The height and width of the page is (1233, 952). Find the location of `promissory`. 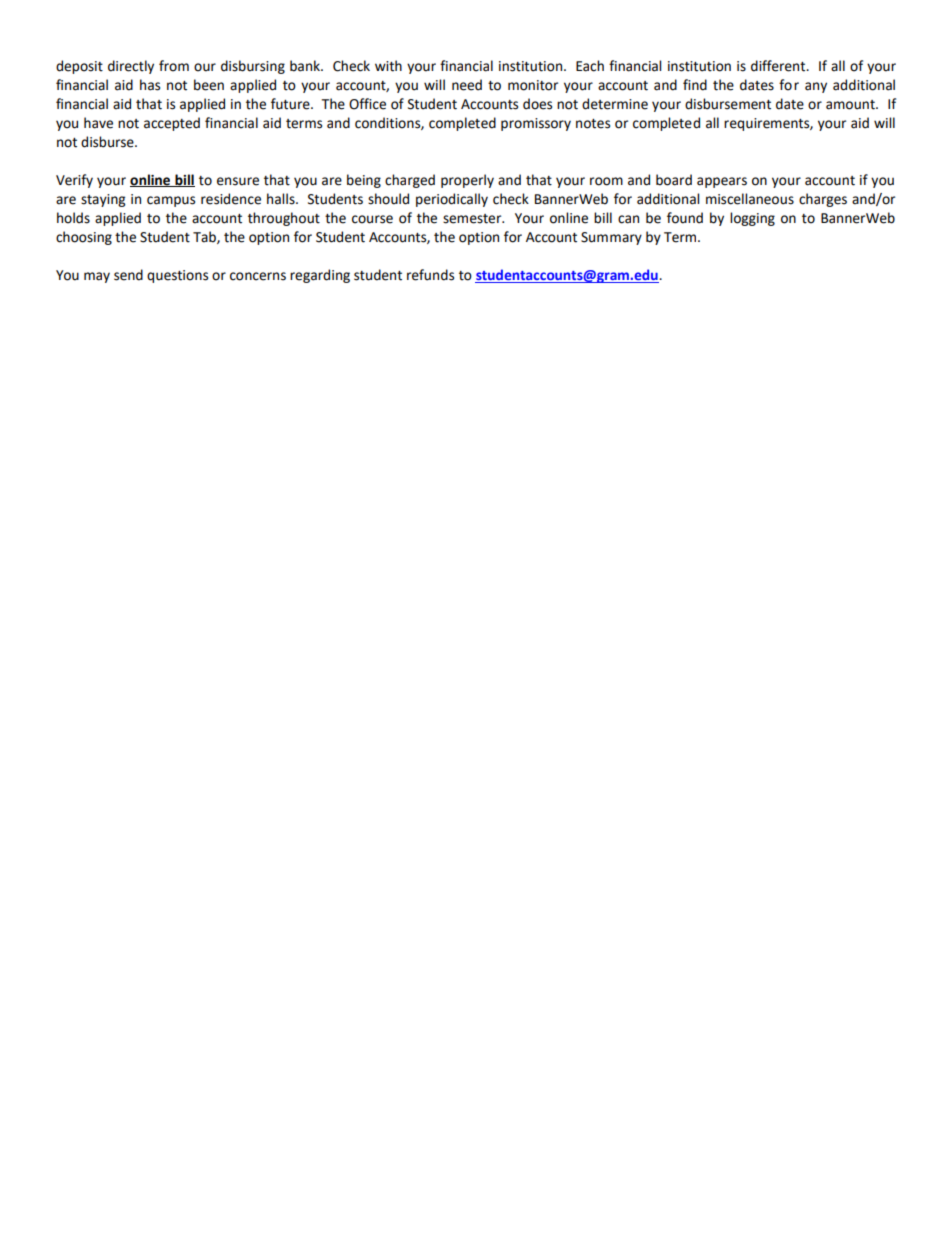

promissory is located at coordinates (536, 124).
